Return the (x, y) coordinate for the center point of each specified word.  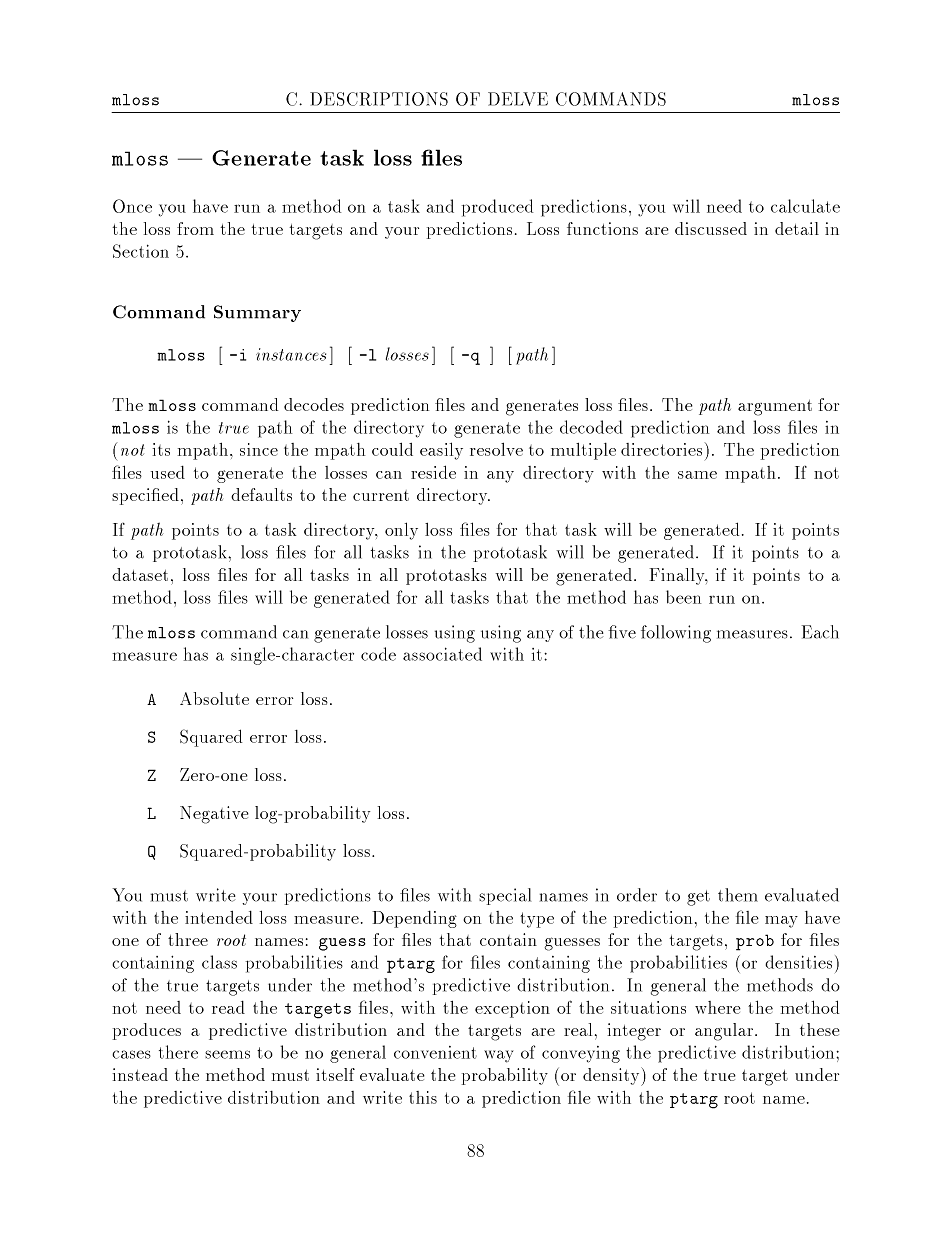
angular (724, 1032)
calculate (805, 206)
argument (775, 408)
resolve (496, 449)
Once (132, 206)
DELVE (518, 99)
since (259, 449)
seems (227, 1054)
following (676, 634)
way (498, 1056)
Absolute (214, 698)
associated (442, 654)
